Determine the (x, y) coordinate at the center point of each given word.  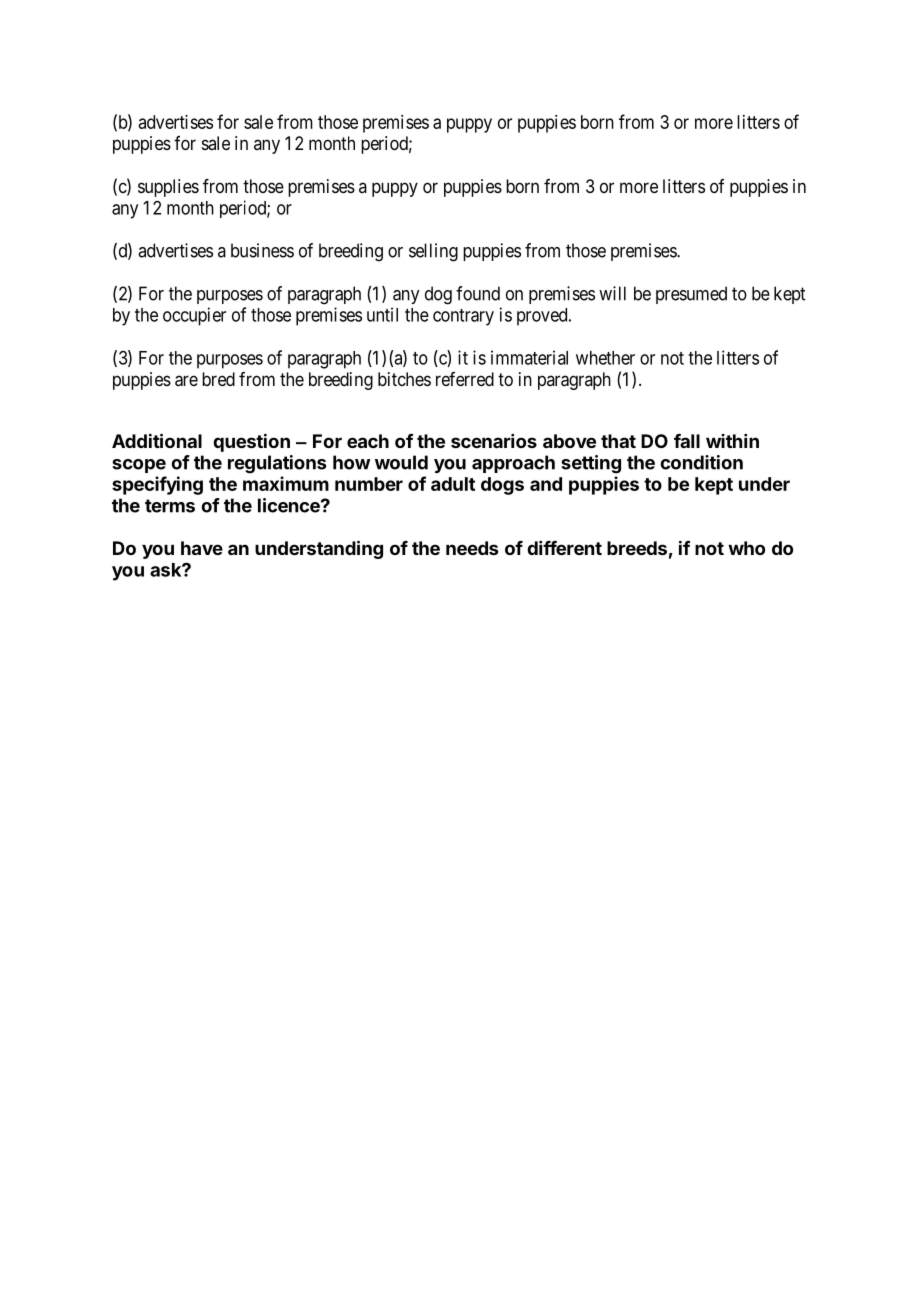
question (251, 442)
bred (218, 379)
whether (605, 358)
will (612, 293)
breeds (637, 548)
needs (472, 548)
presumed (691, 295)
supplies (168, 188)
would (401, 462)
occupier (194, 316)
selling (433, 252)
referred (465, 379)
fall (687, 441)
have (202, 548)
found (478, 293)
